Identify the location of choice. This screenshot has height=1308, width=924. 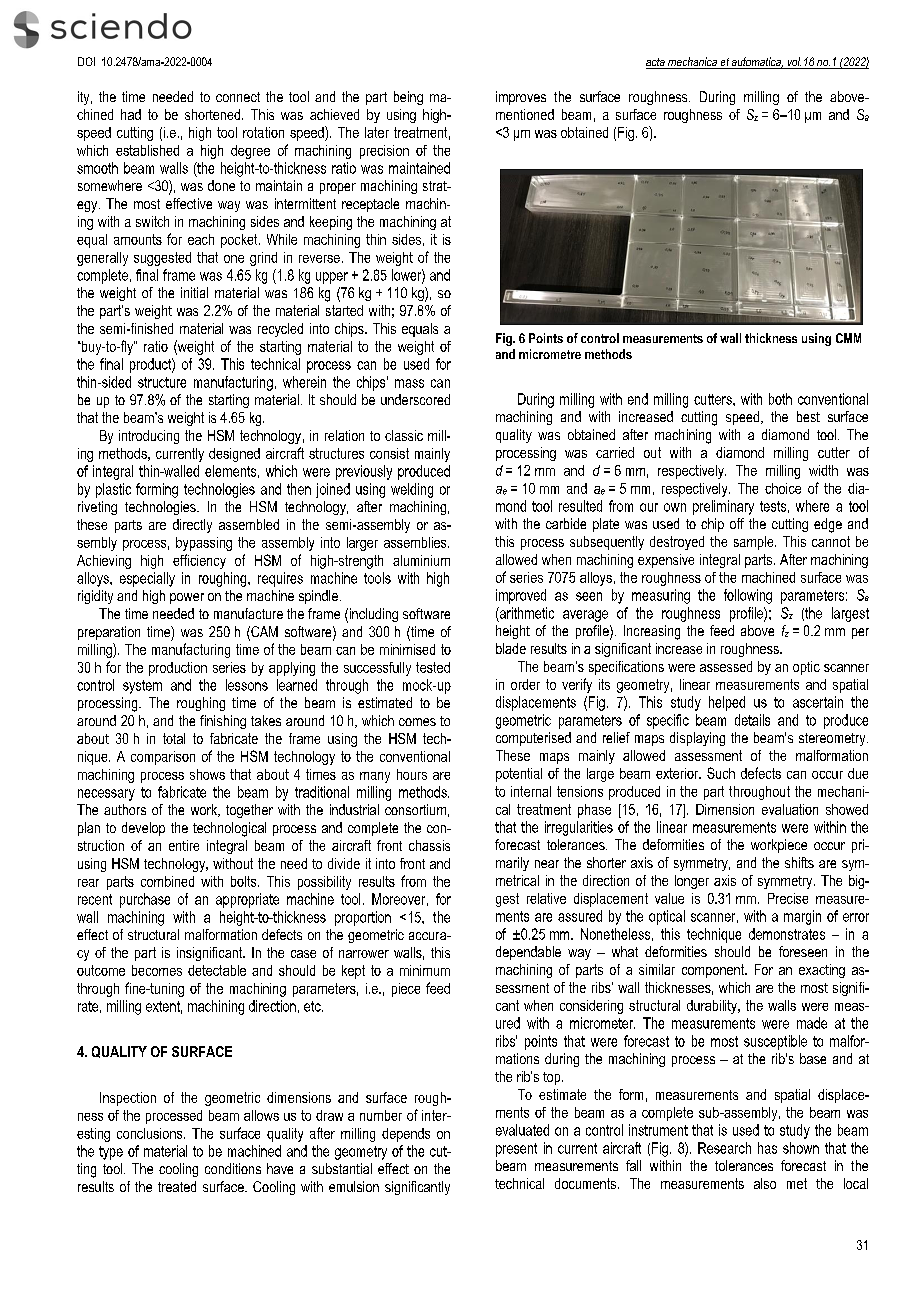
(783, 488).
